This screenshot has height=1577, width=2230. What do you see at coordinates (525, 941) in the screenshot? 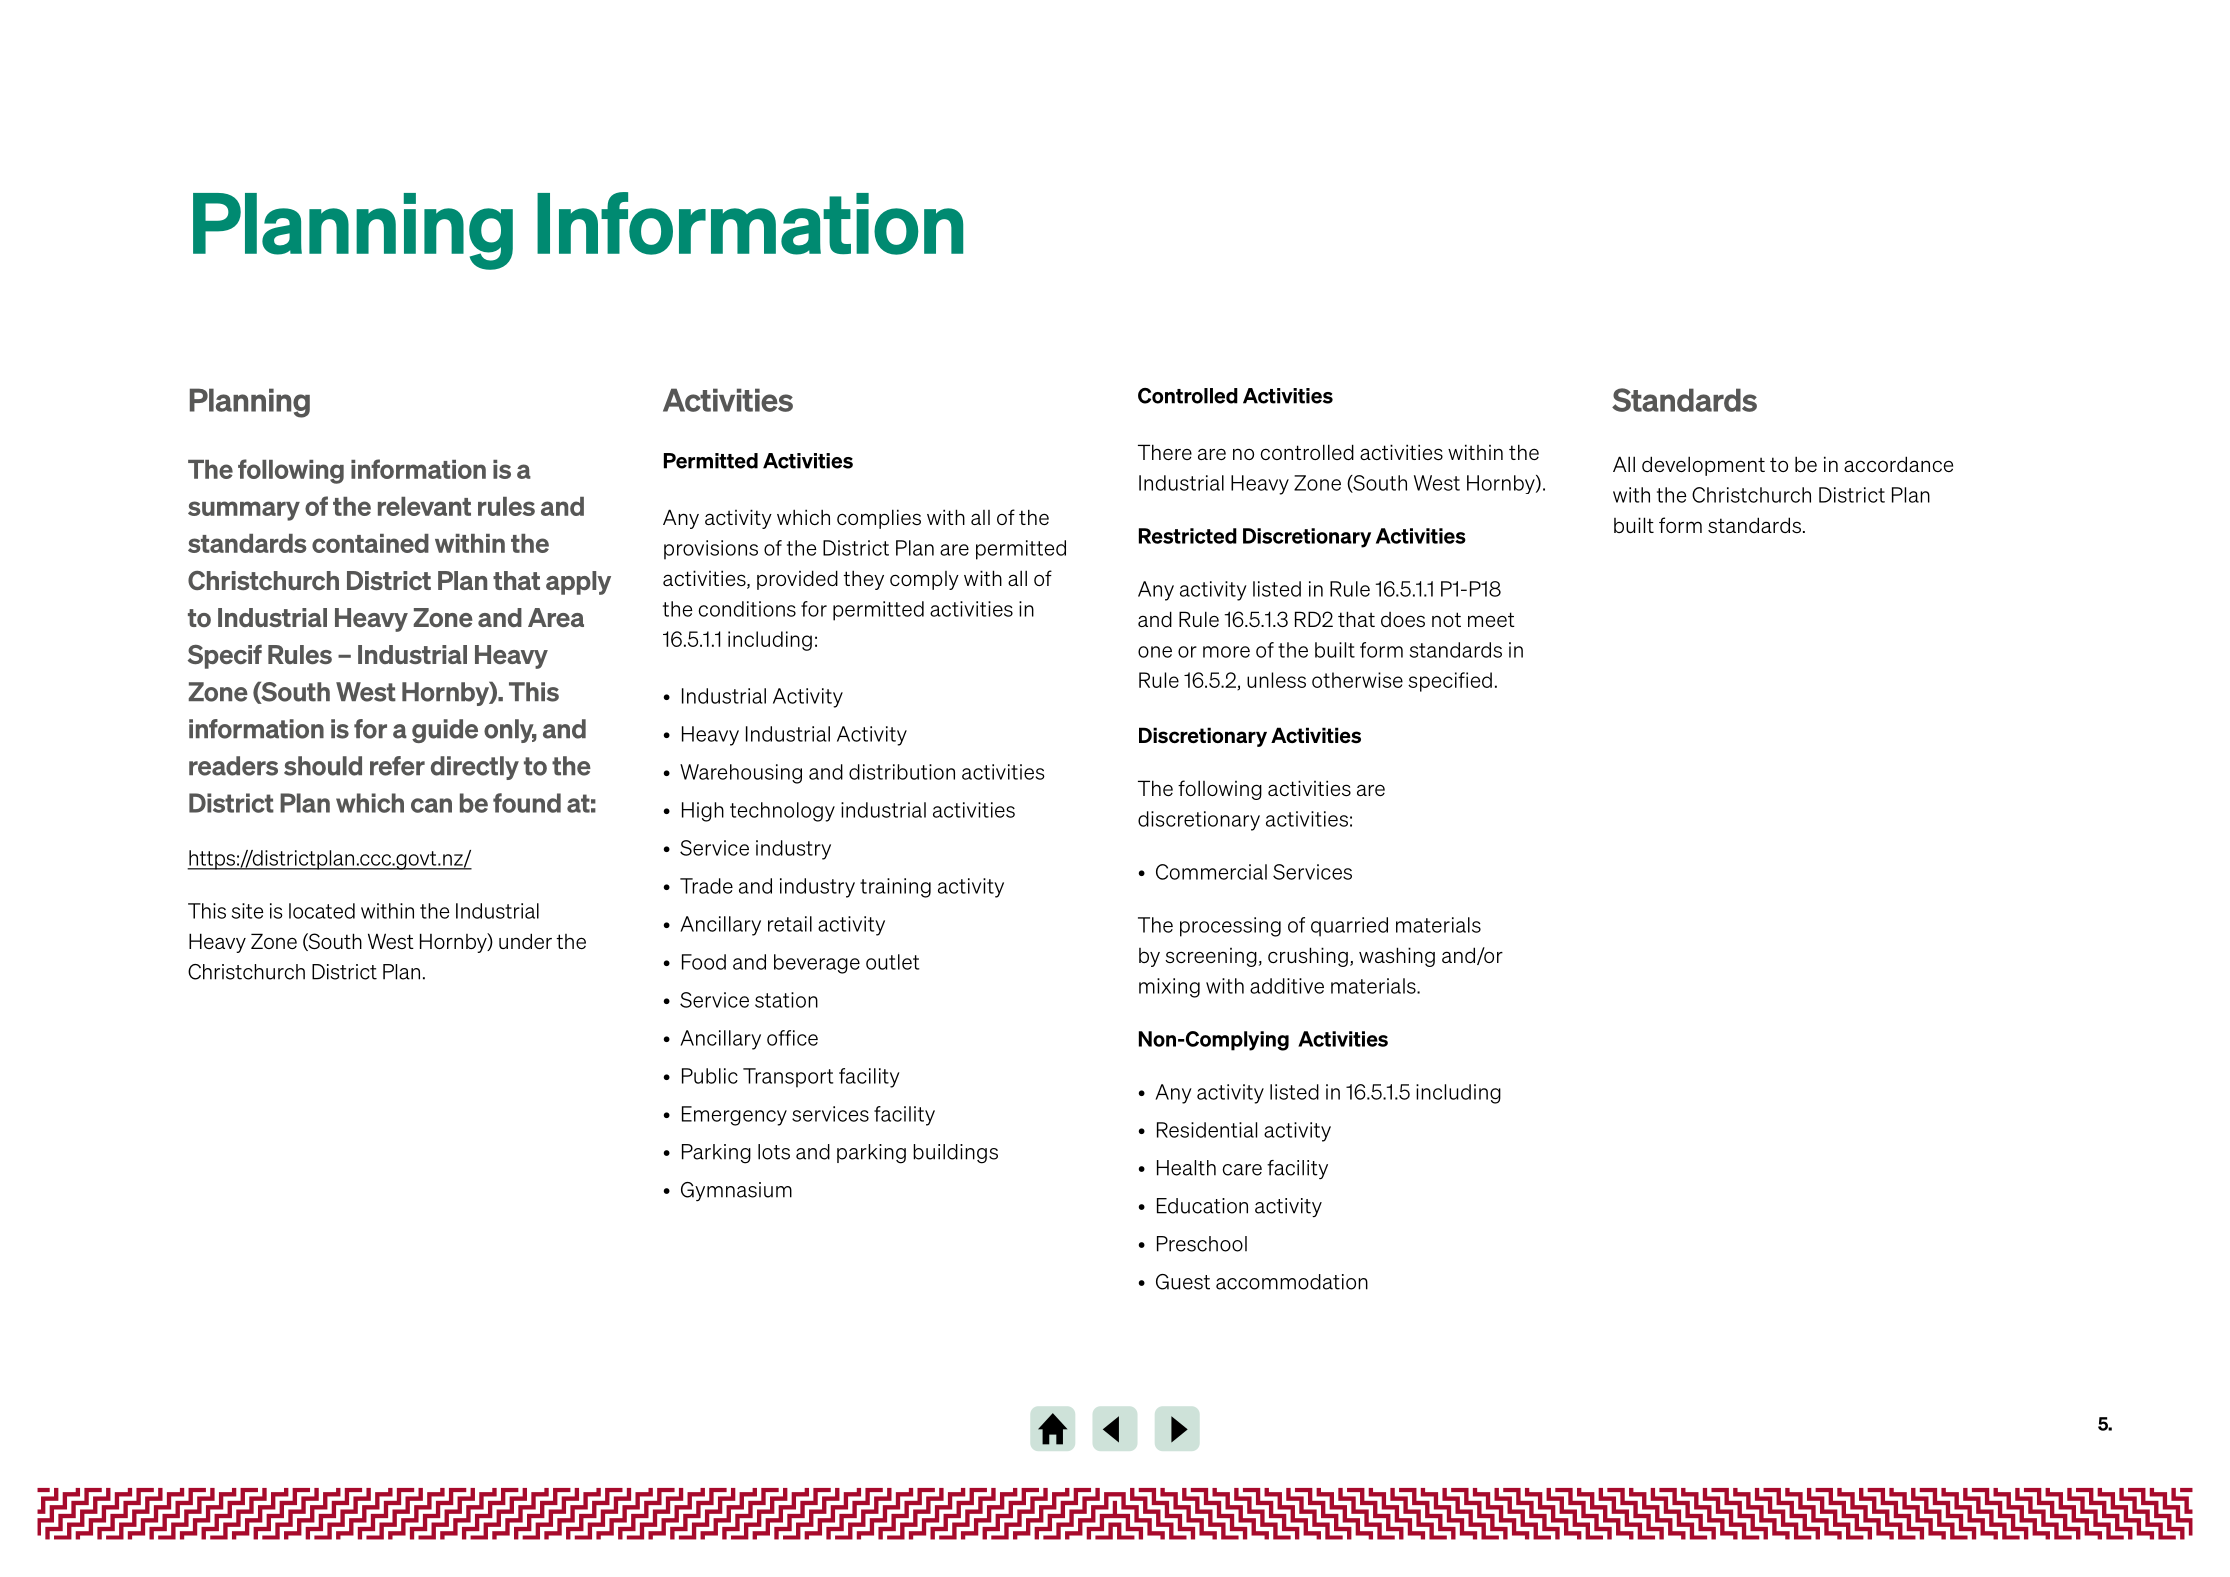
I see `under` at bounding box center [525, 941].
